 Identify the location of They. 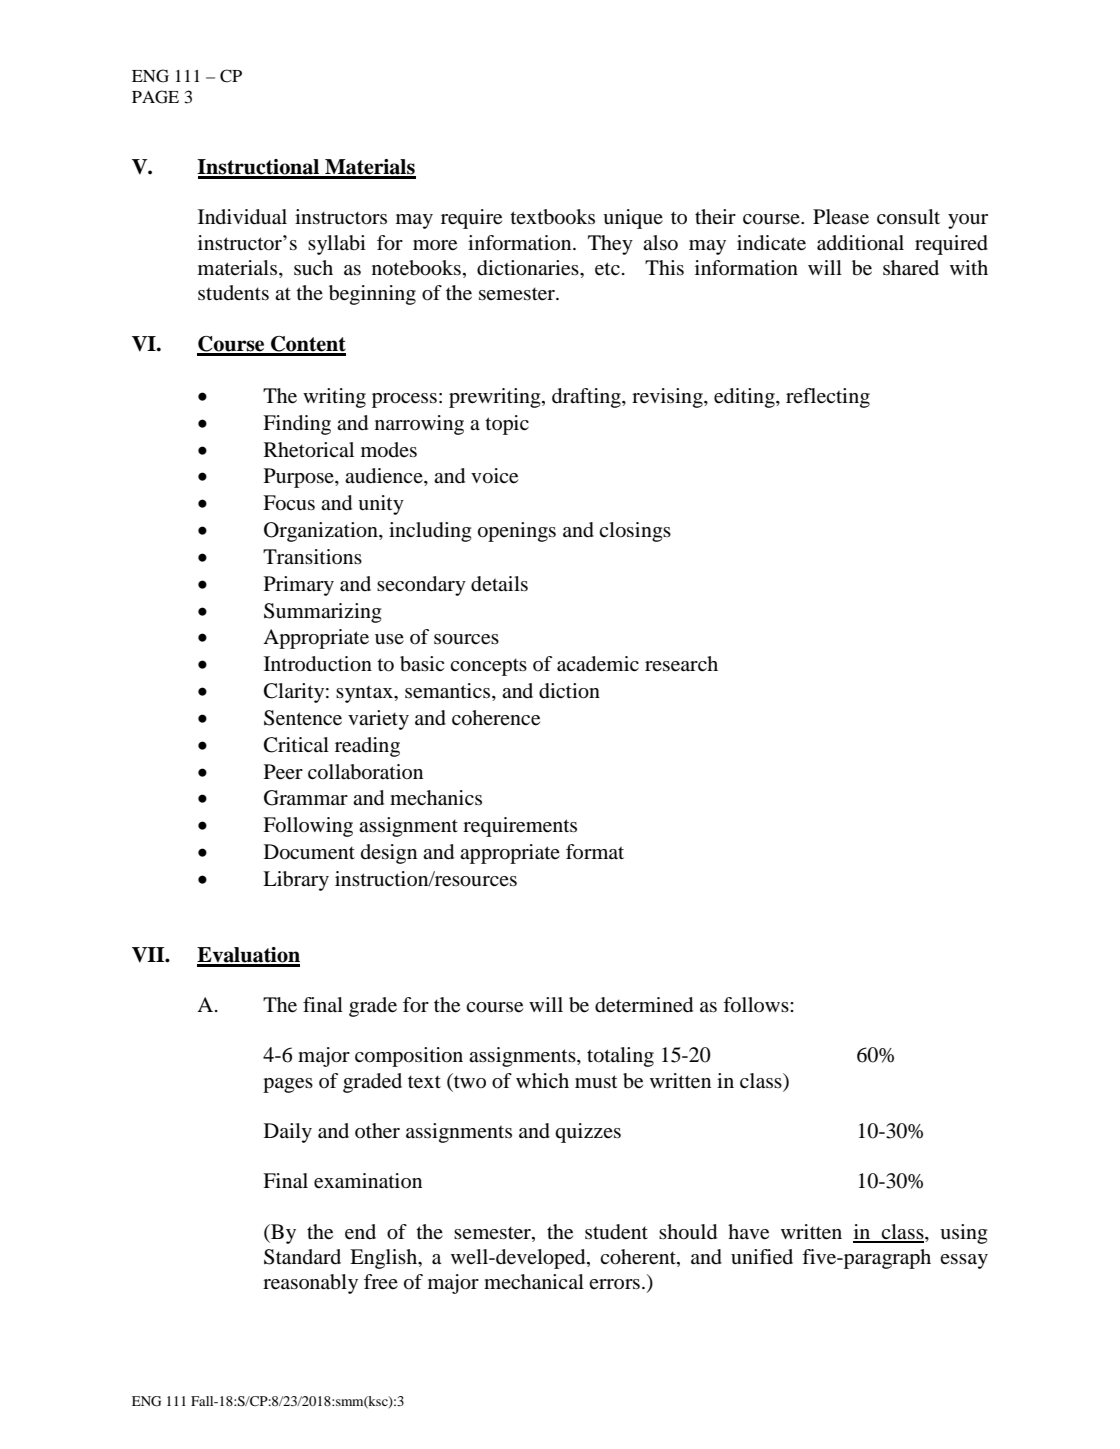
(610, 245).
